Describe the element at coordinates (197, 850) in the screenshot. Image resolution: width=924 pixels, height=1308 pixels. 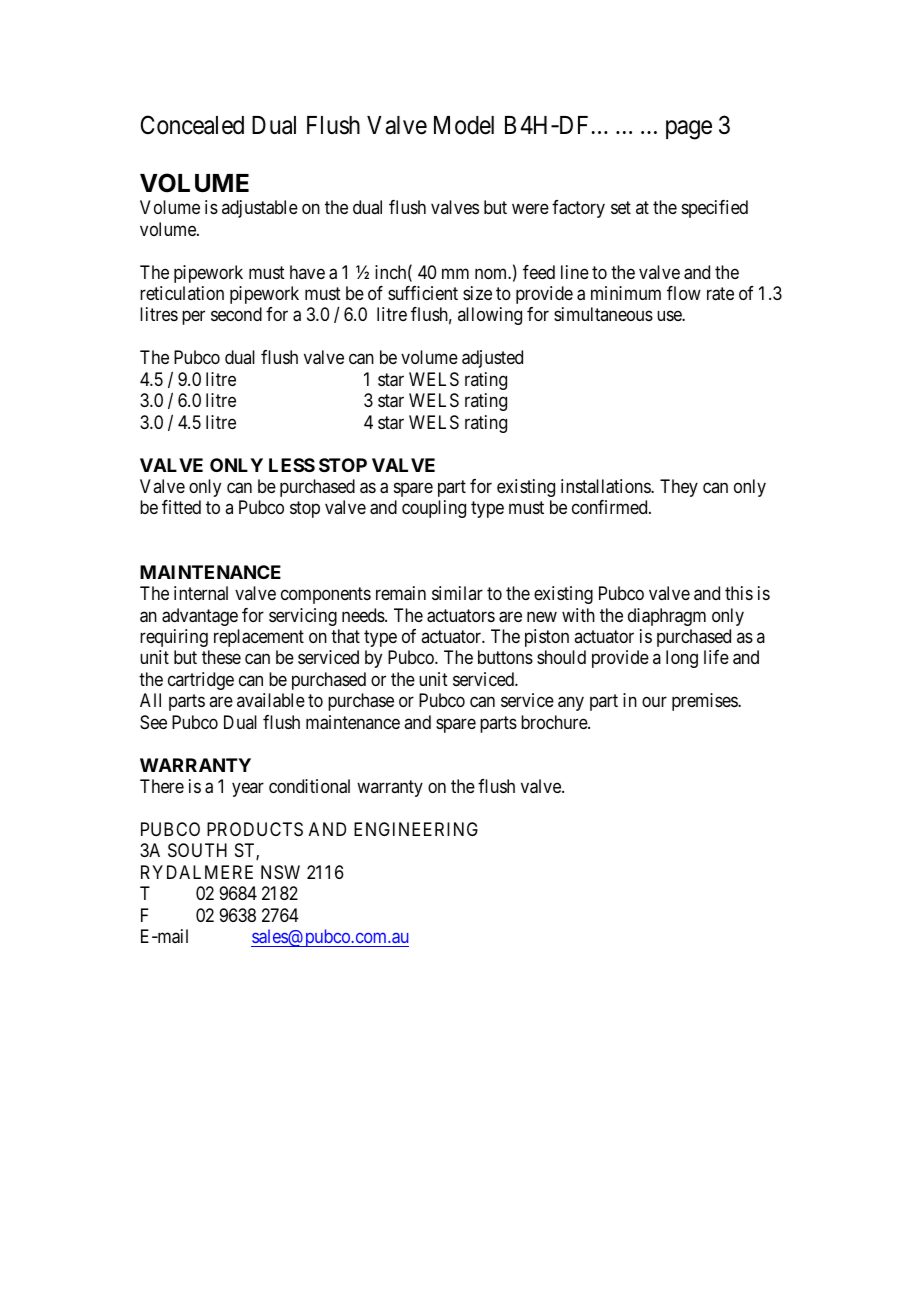
I see `SOUTH` at that location.
